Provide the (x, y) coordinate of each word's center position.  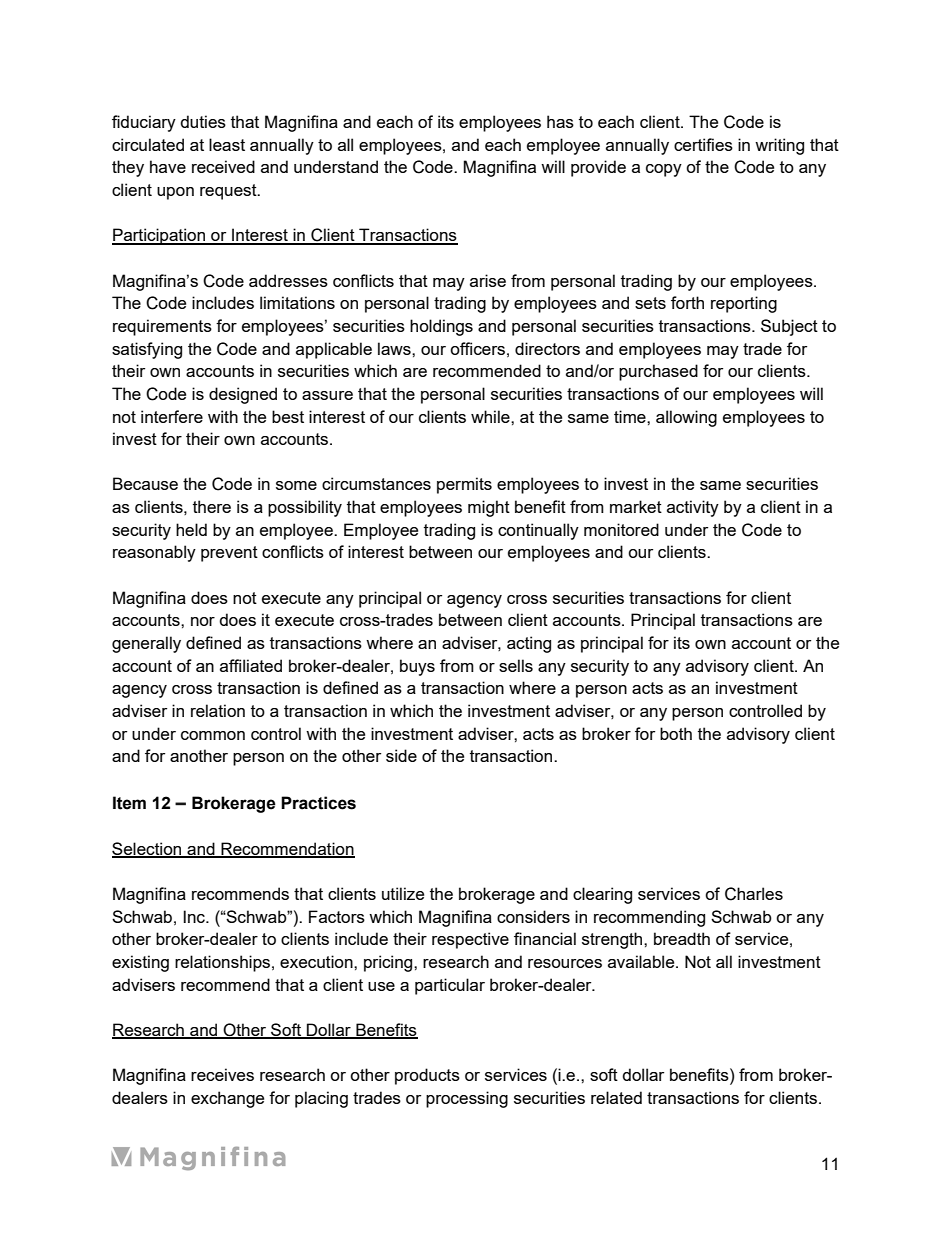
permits (464, 485)
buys (417, 667)
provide (598, 168)
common (213, 735)
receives (222, 1074)
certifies (703, 144)
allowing (686, 418)
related (616, 1097)
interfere (172, 416)
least (227, 144)
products (427, 1076)
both (676, 733)
